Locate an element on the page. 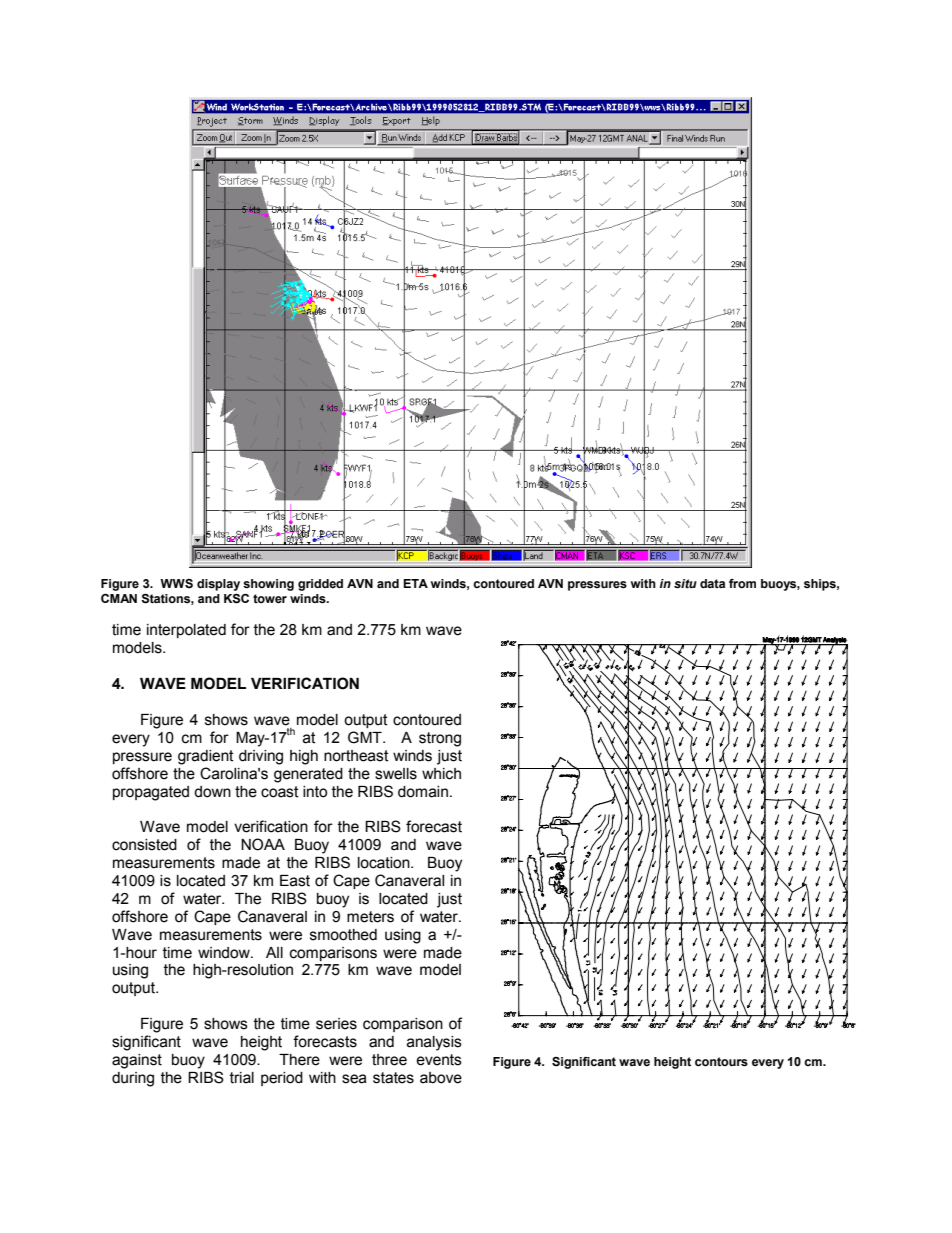 This document has height=1233, width=952. display is located at coordinates (218, 585).
